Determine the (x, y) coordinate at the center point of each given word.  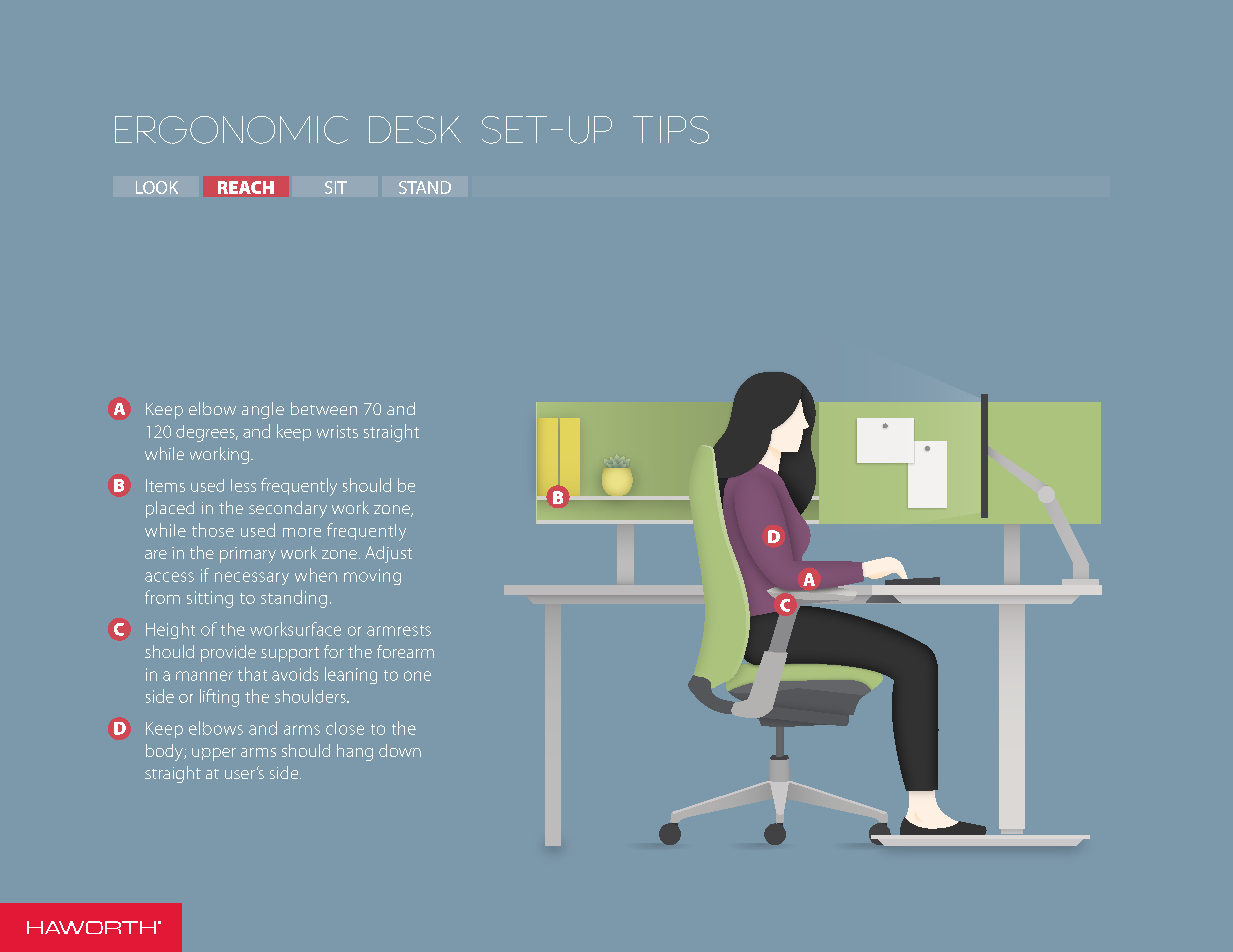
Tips (671, 130)
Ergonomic (231, 130)
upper (214, 754)
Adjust (388, 554)
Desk (415, 130)
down (400, 750)
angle (263, 410)
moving (372, 577)
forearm (405, 651)
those (213, 530)
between (324, 408)
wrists (337, 431)
